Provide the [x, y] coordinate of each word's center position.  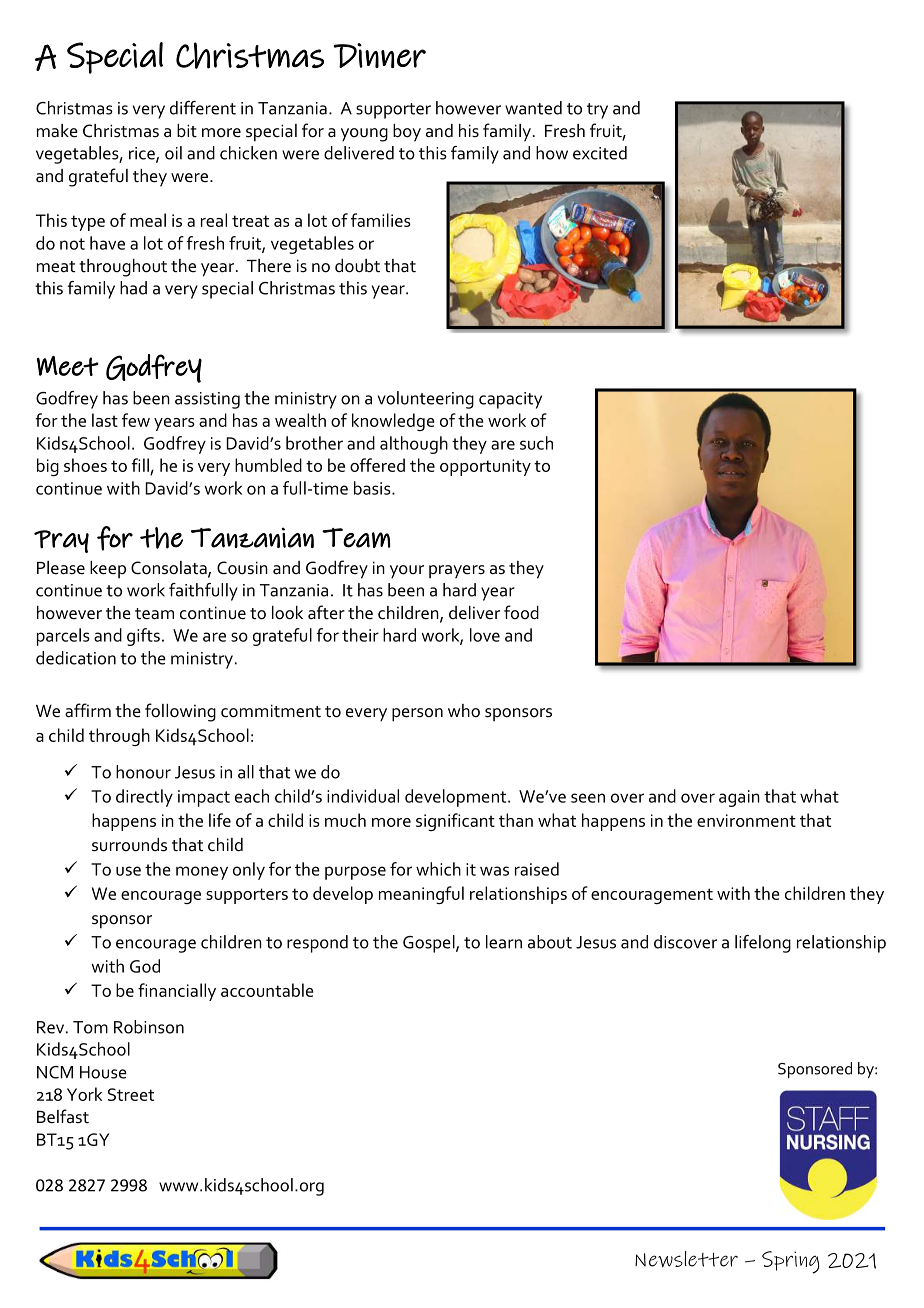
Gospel [430, 944]
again [739, 798]
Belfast [63, 1116]
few [136, 420]
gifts [143, 637]
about [550, 942]
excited [600, 153]
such [536, 443]
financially [177, 992]
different [203, 108]
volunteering [426, 400]
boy [407, 133]
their [360, 635]
